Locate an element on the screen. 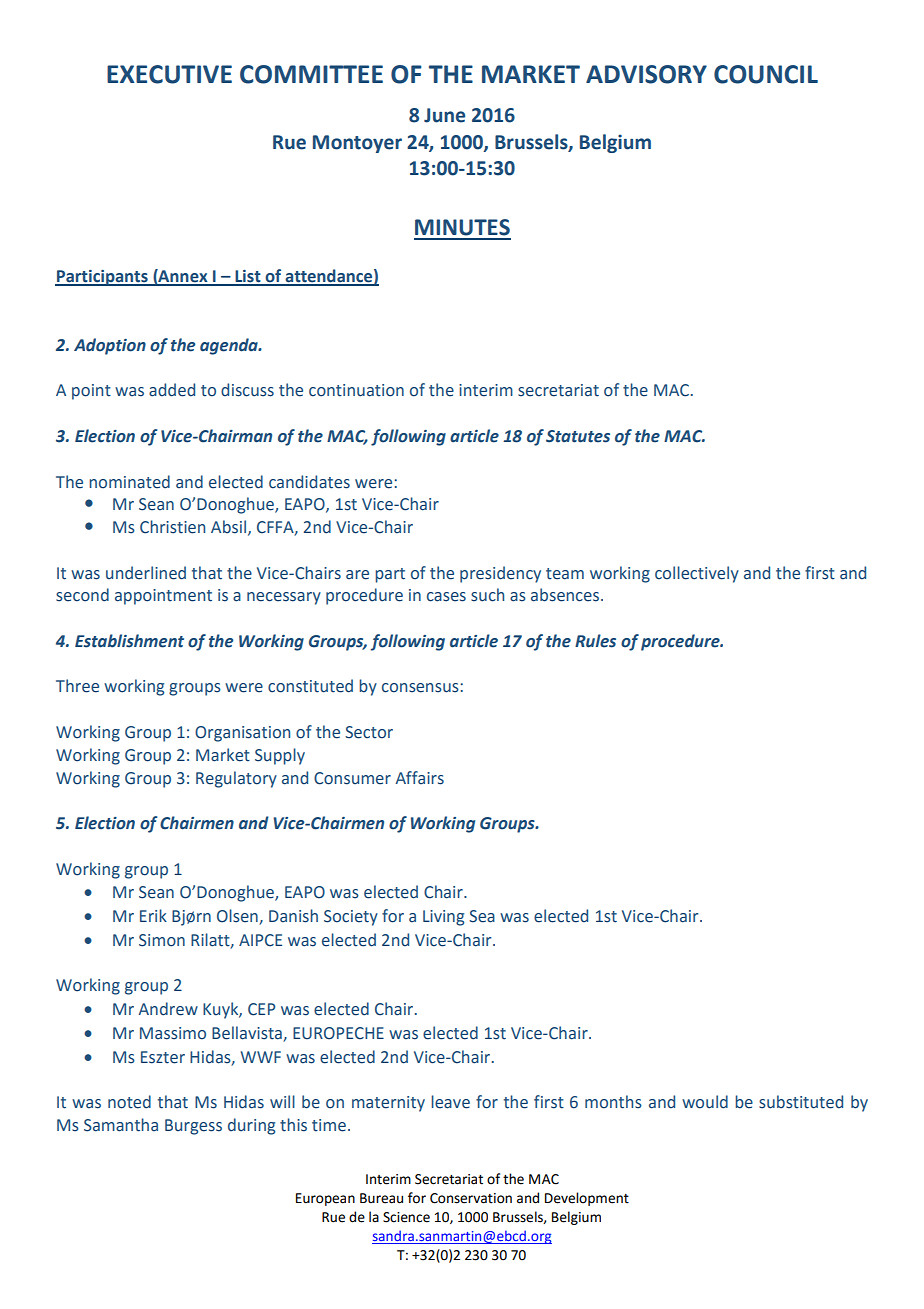  COUNCIL is located at coordinates (766, 74).
